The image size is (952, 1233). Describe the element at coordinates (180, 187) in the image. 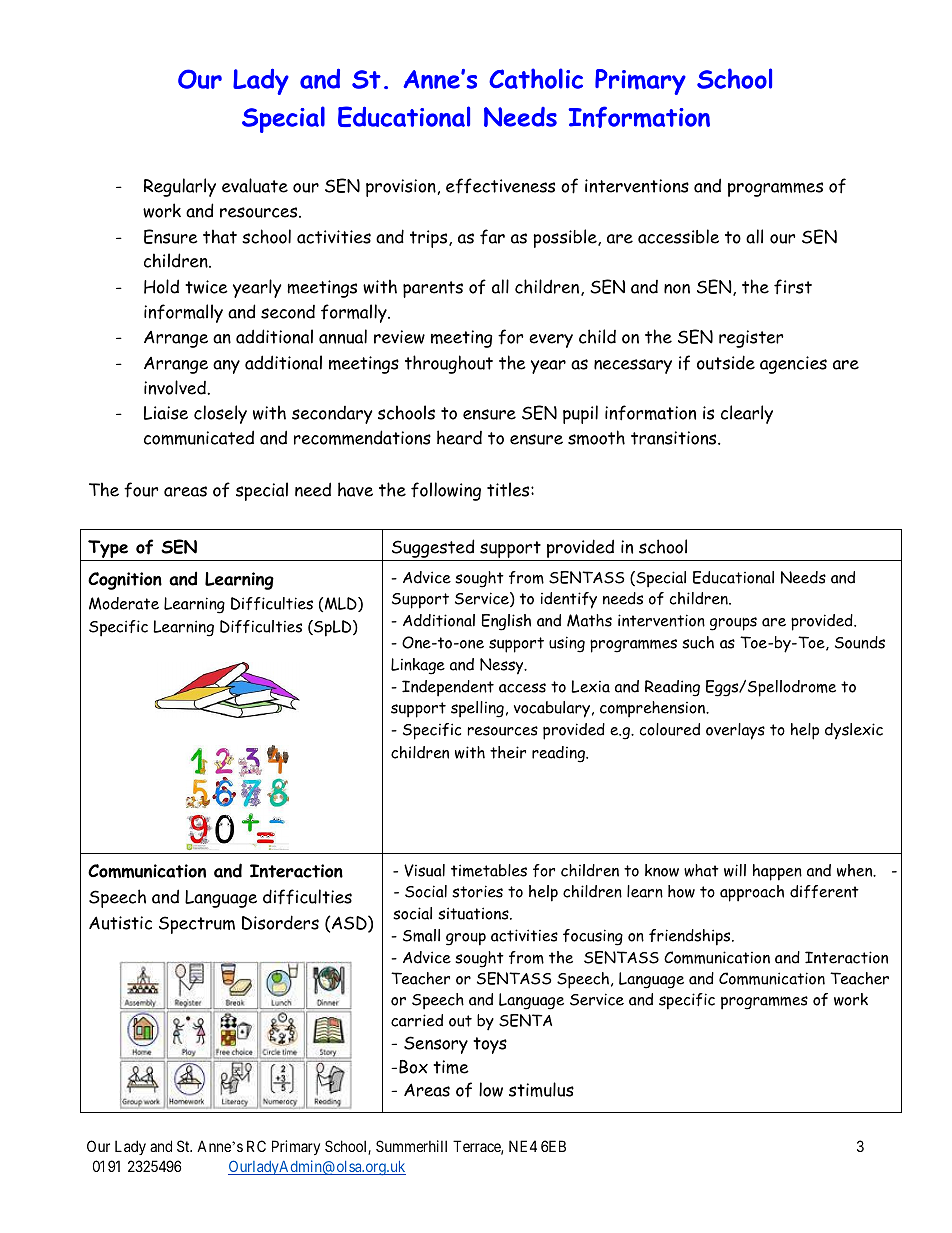

I see `Regularly` at that location.
